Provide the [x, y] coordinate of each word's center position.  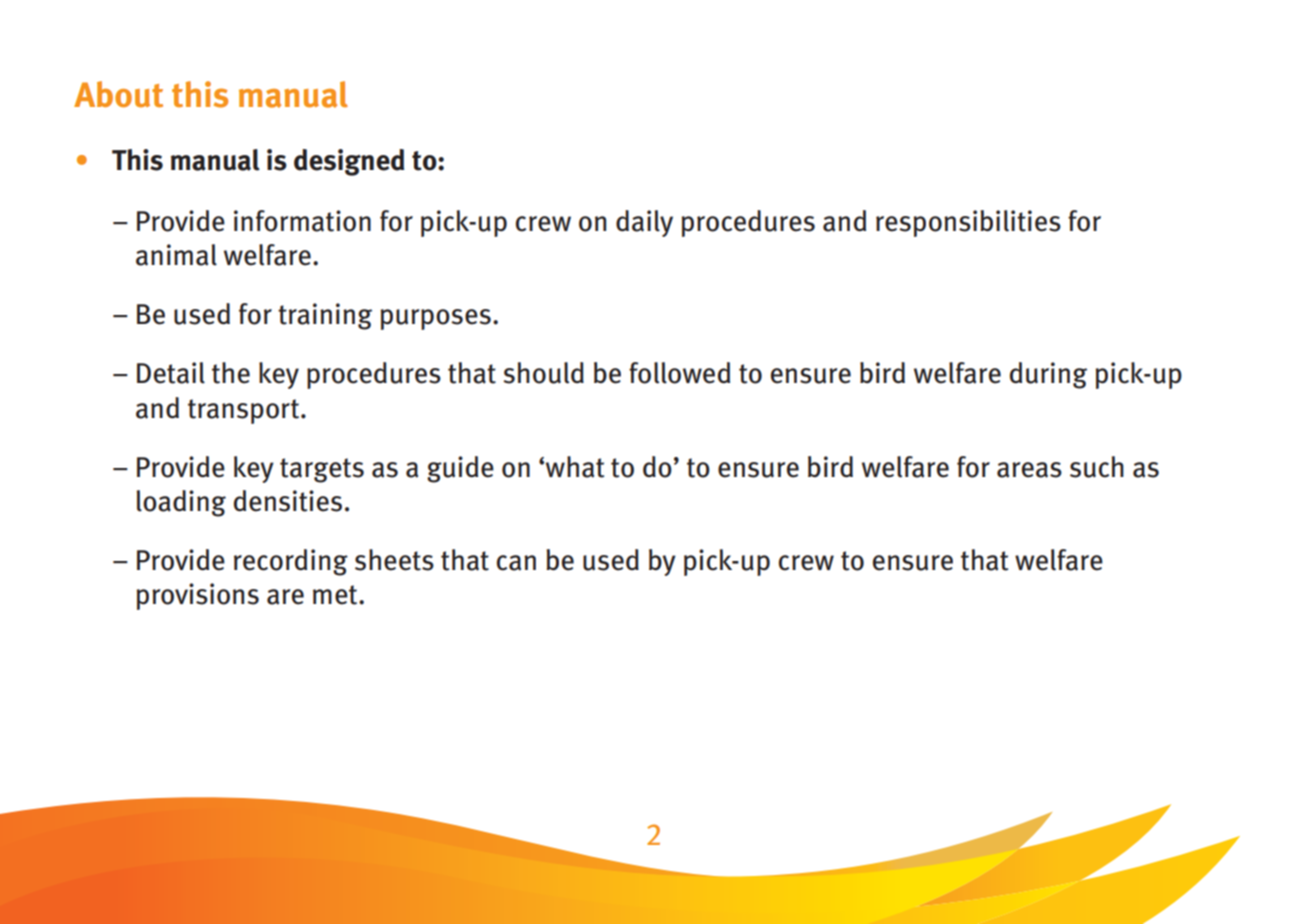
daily [644, 223]
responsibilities [968, 223]
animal [176, 255]
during [1048, 375]
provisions [198, 596]
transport [243, 411]
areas [1029, 470]
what [575, 467]
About [118, 94]
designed [349, 162]
